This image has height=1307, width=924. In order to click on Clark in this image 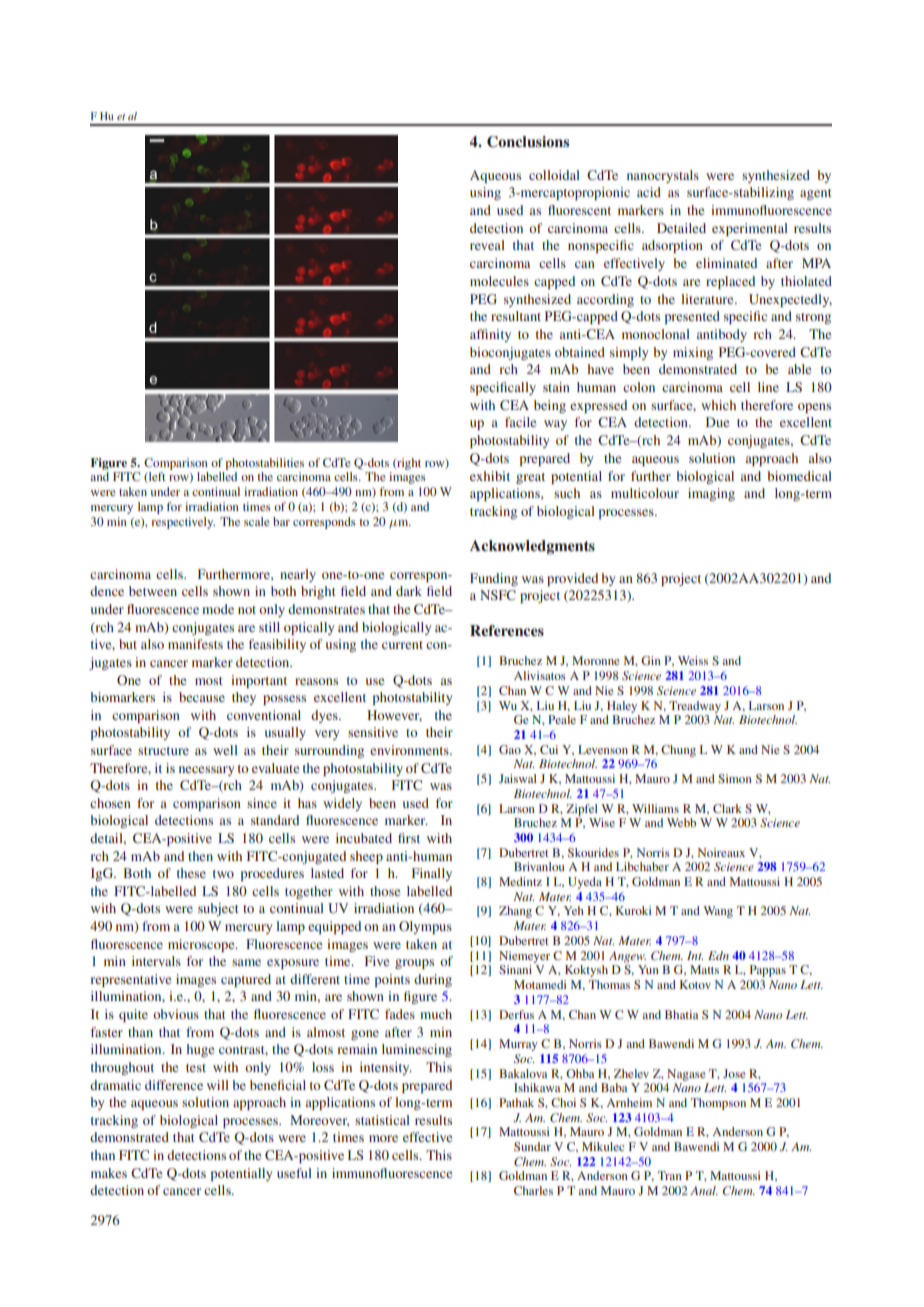, I will do `click(727, 808)`.
